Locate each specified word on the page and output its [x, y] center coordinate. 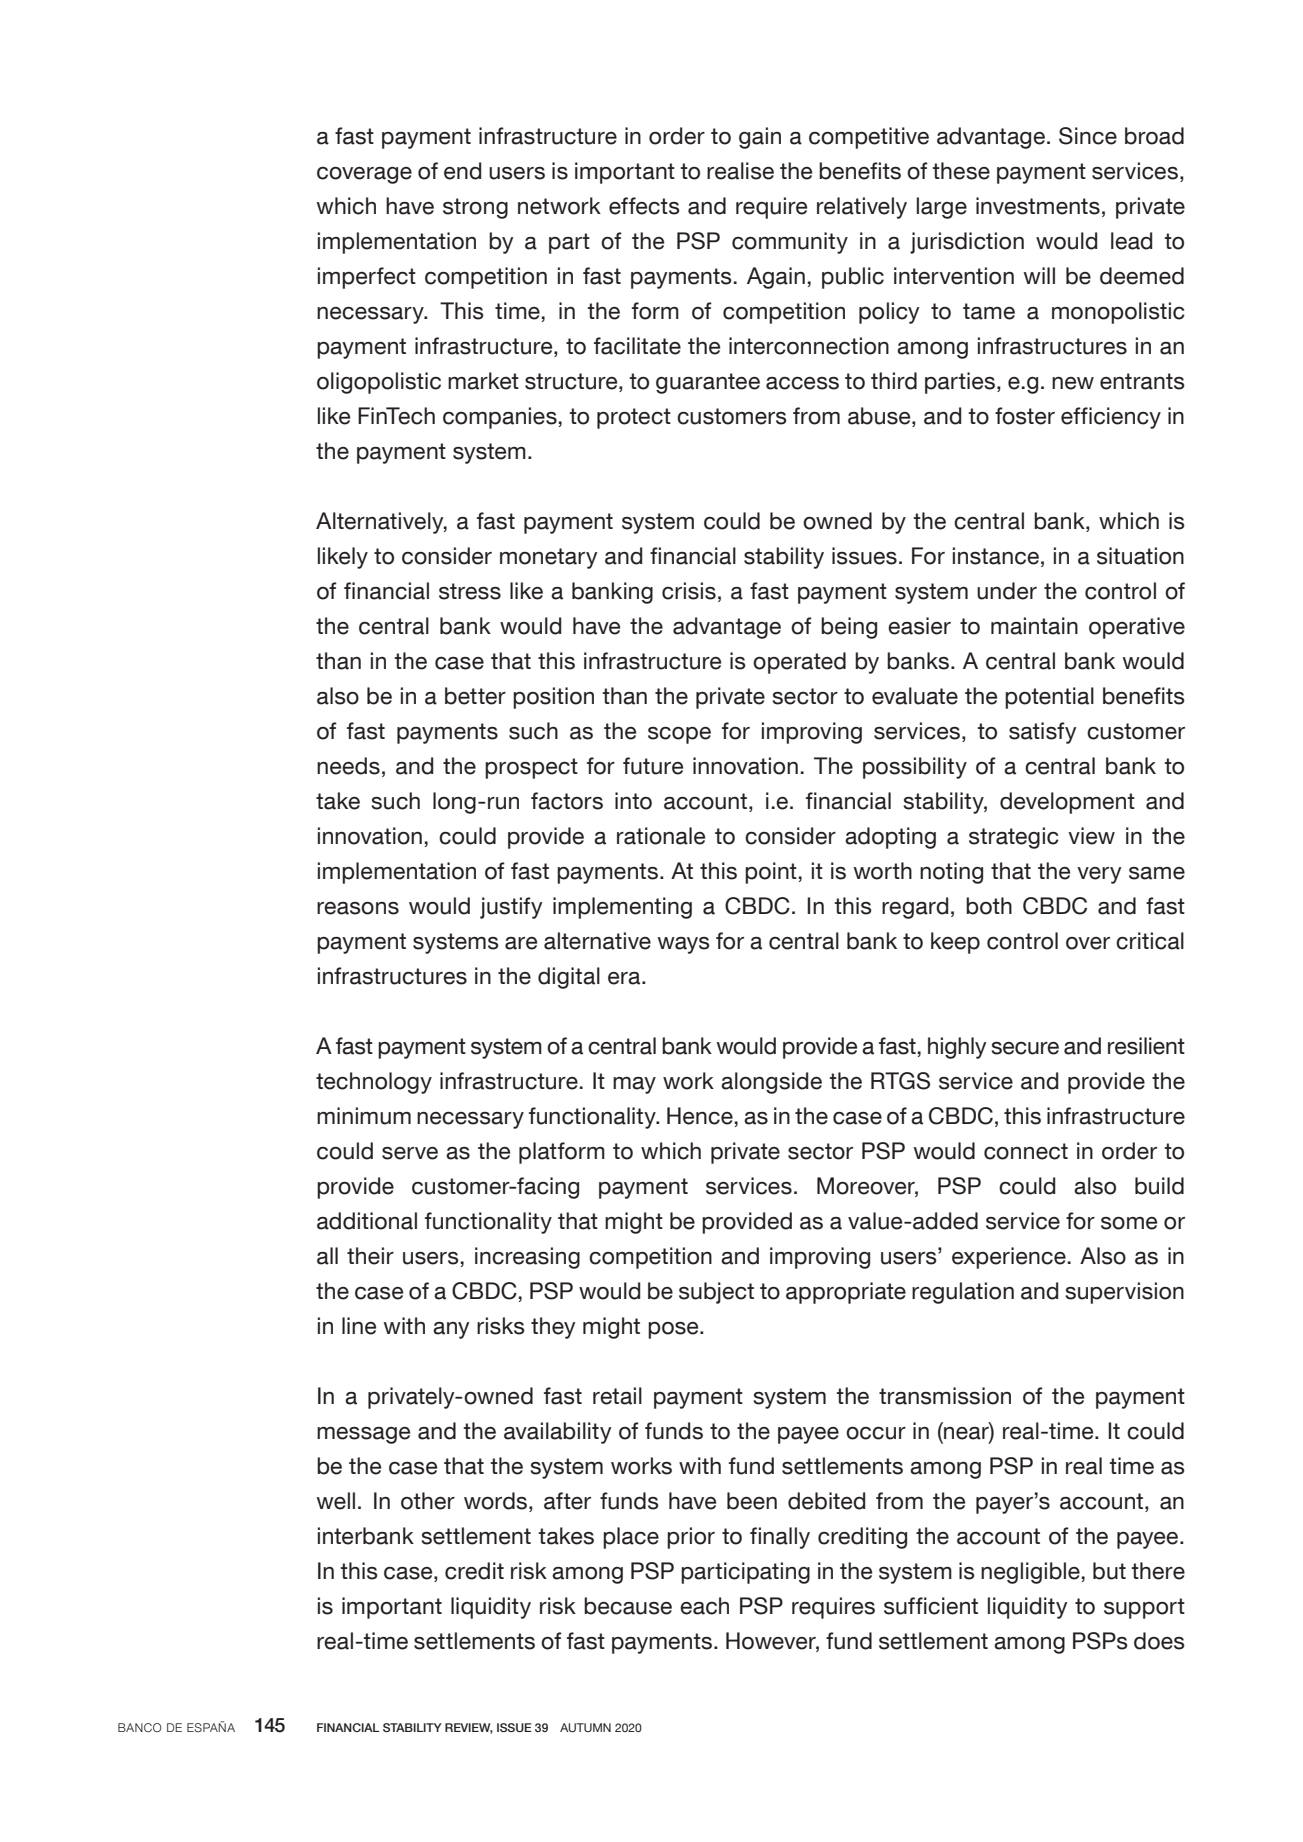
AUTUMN [585, 1727]
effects [644, 206]
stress [470, 591]
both [989, 906]
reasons [358, 908]
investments [1038, 206]
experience [1009, 1258]
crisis [689, 591]
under [1007, 591]
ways [684, 945]
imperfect [367, 278]
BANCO [140, 1727]
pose [674, 1330]
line [359, 1326]
